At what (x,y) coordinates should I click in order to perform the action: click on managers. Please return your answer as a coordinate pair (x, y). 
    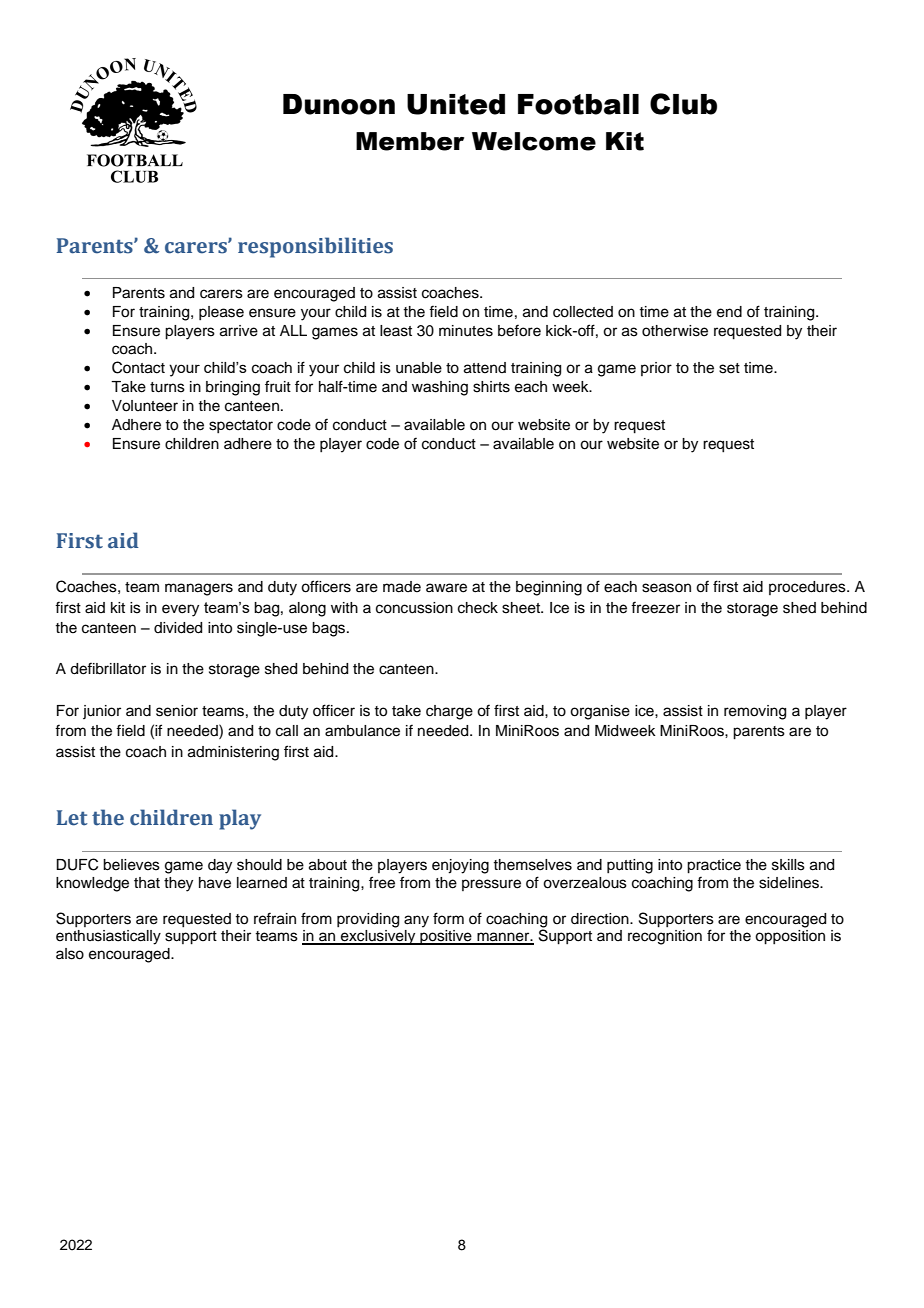
    Looking at the image, I should click on (199, 589).
